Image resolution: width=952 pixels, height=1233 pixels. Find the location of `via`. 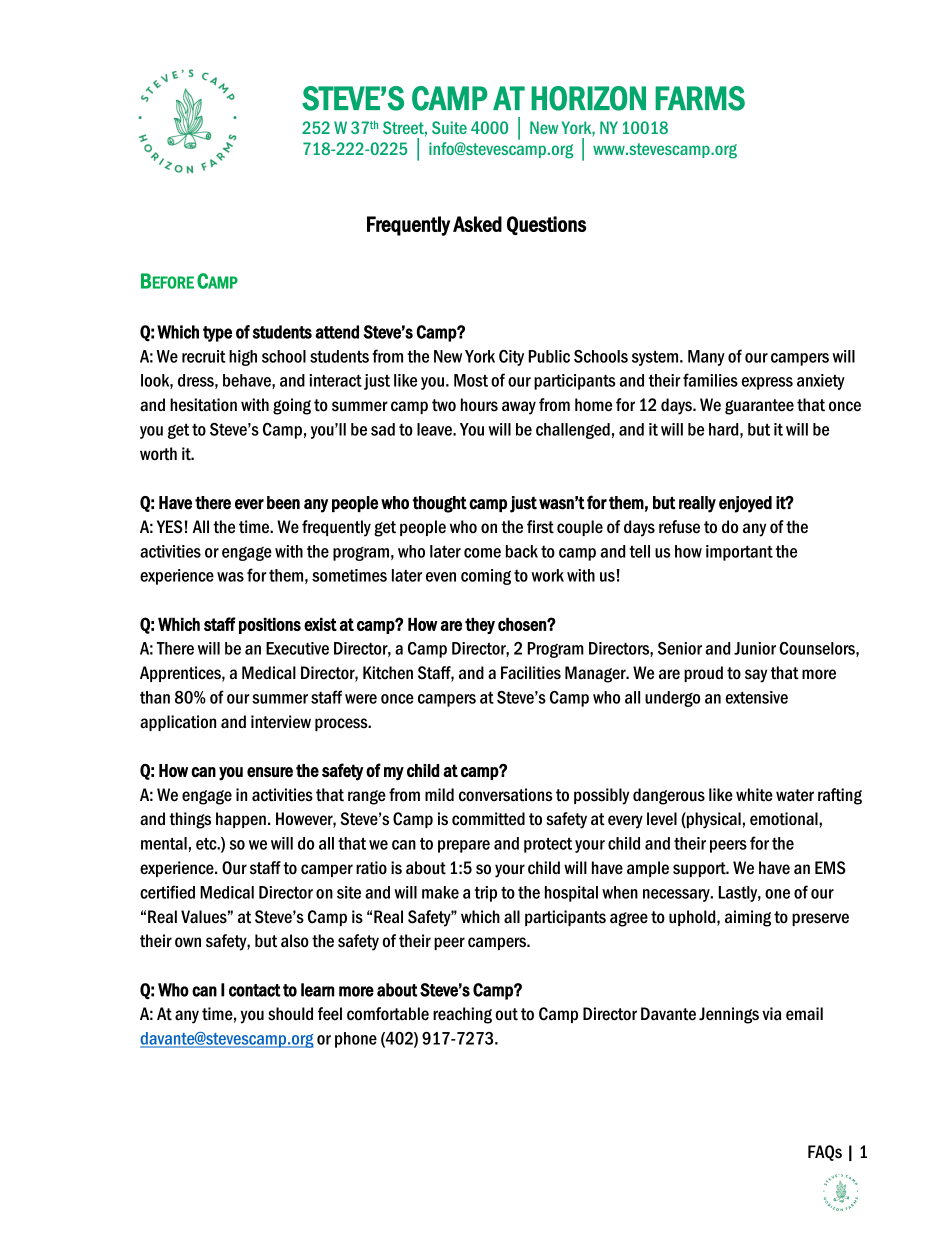

via is located at coordinates (771, 1014).
